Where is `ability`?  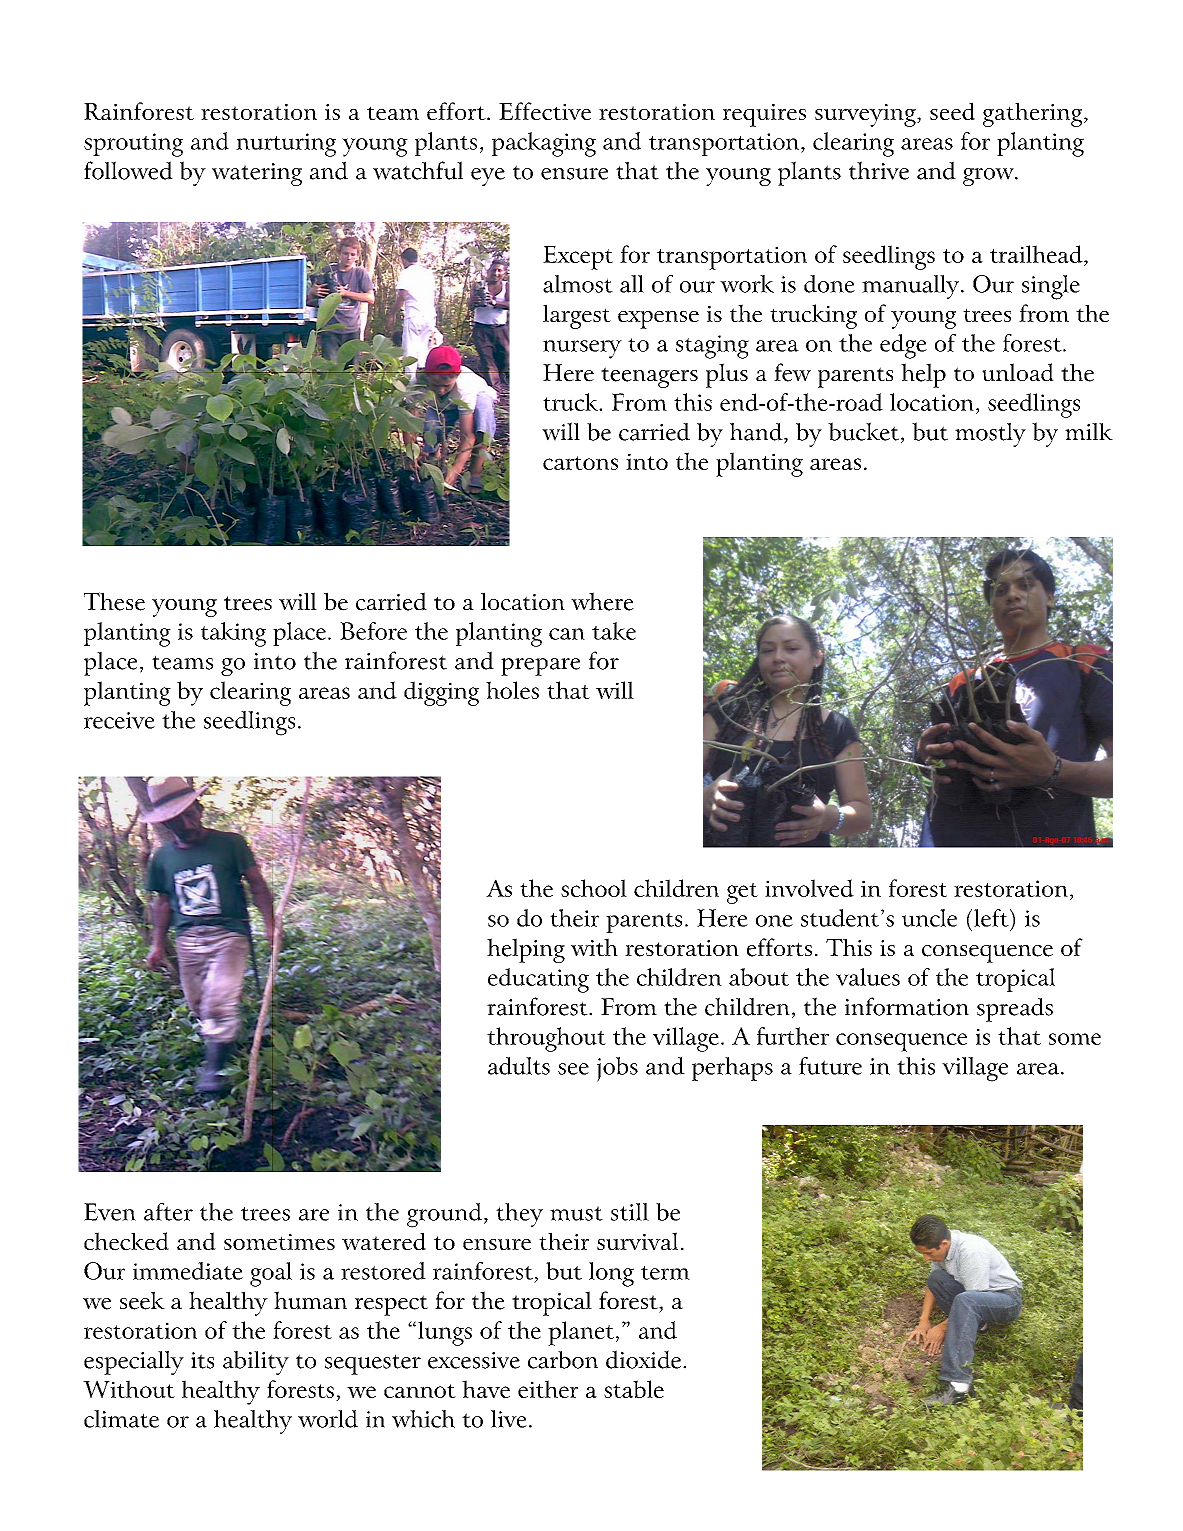
ability is located at coordinates (256, 1363).
